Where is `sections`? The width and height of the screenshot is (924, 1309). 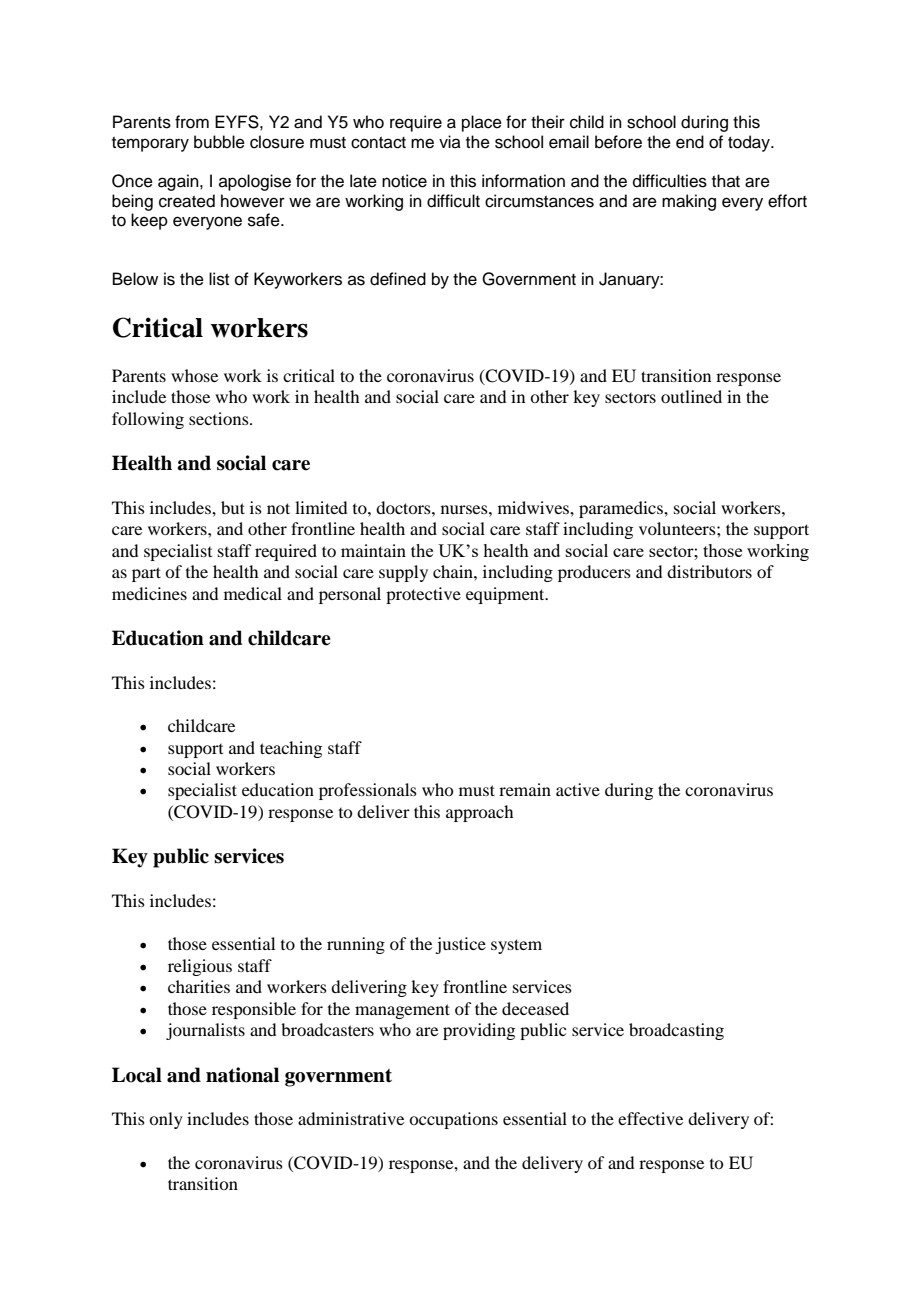
sections is located at coordinates (220, 418).
